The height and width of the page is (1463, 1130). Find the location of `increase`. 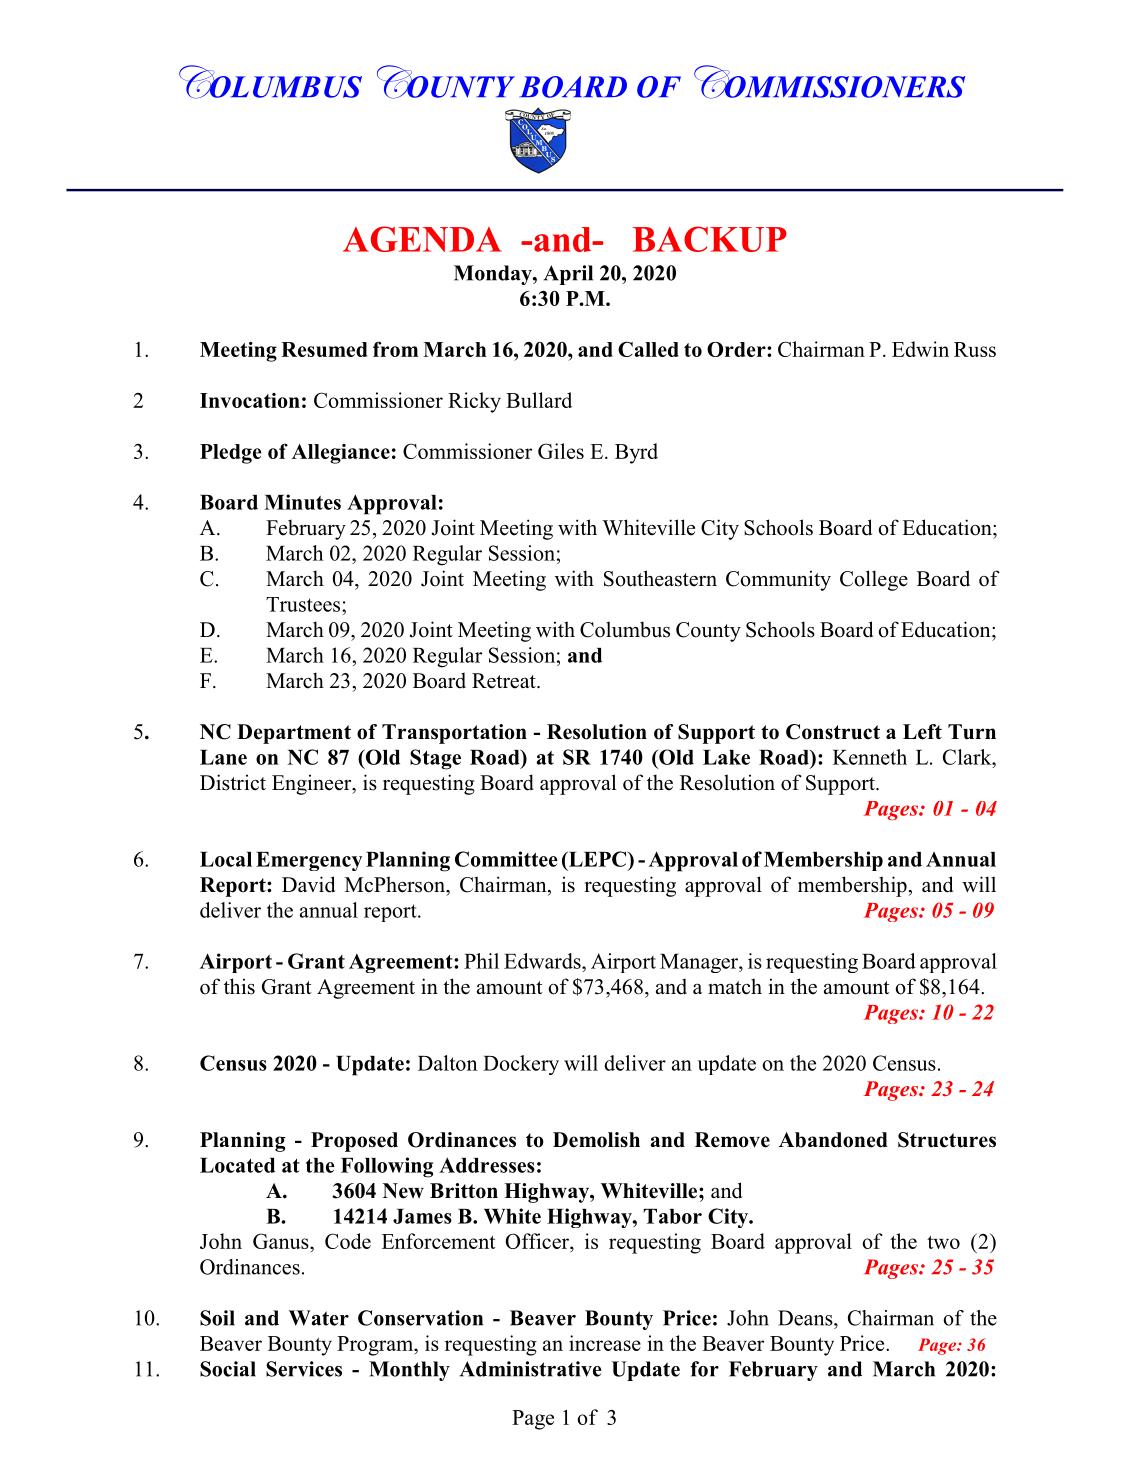

increase is located at coordinates (605, 1343).
